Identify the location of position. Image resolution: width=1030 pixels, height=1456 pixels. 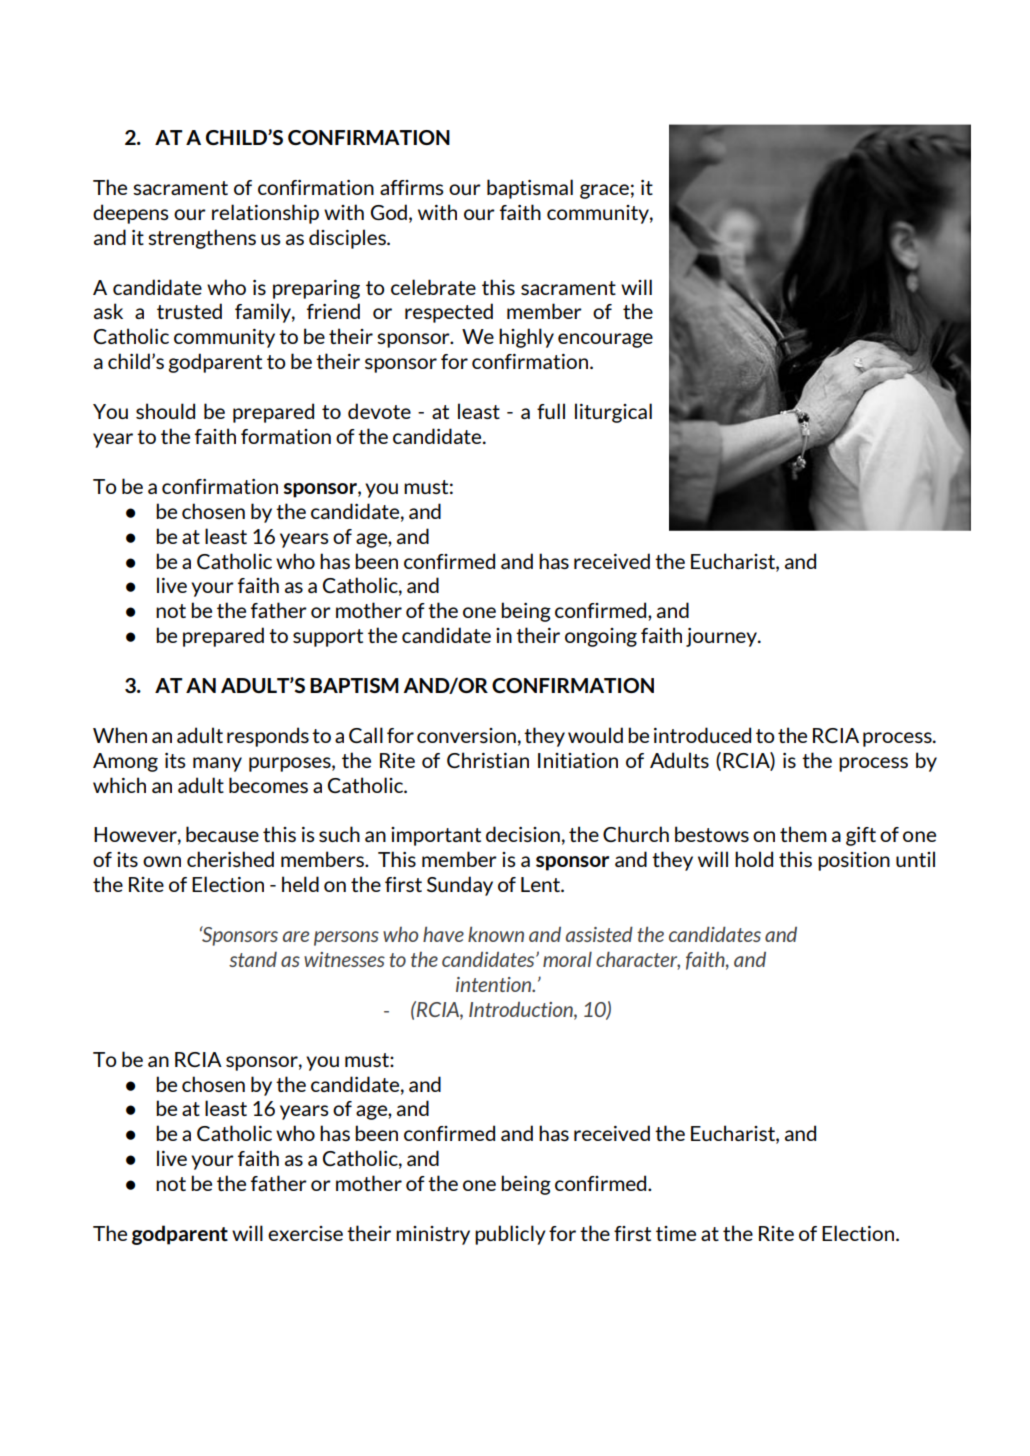
(854, 861).
